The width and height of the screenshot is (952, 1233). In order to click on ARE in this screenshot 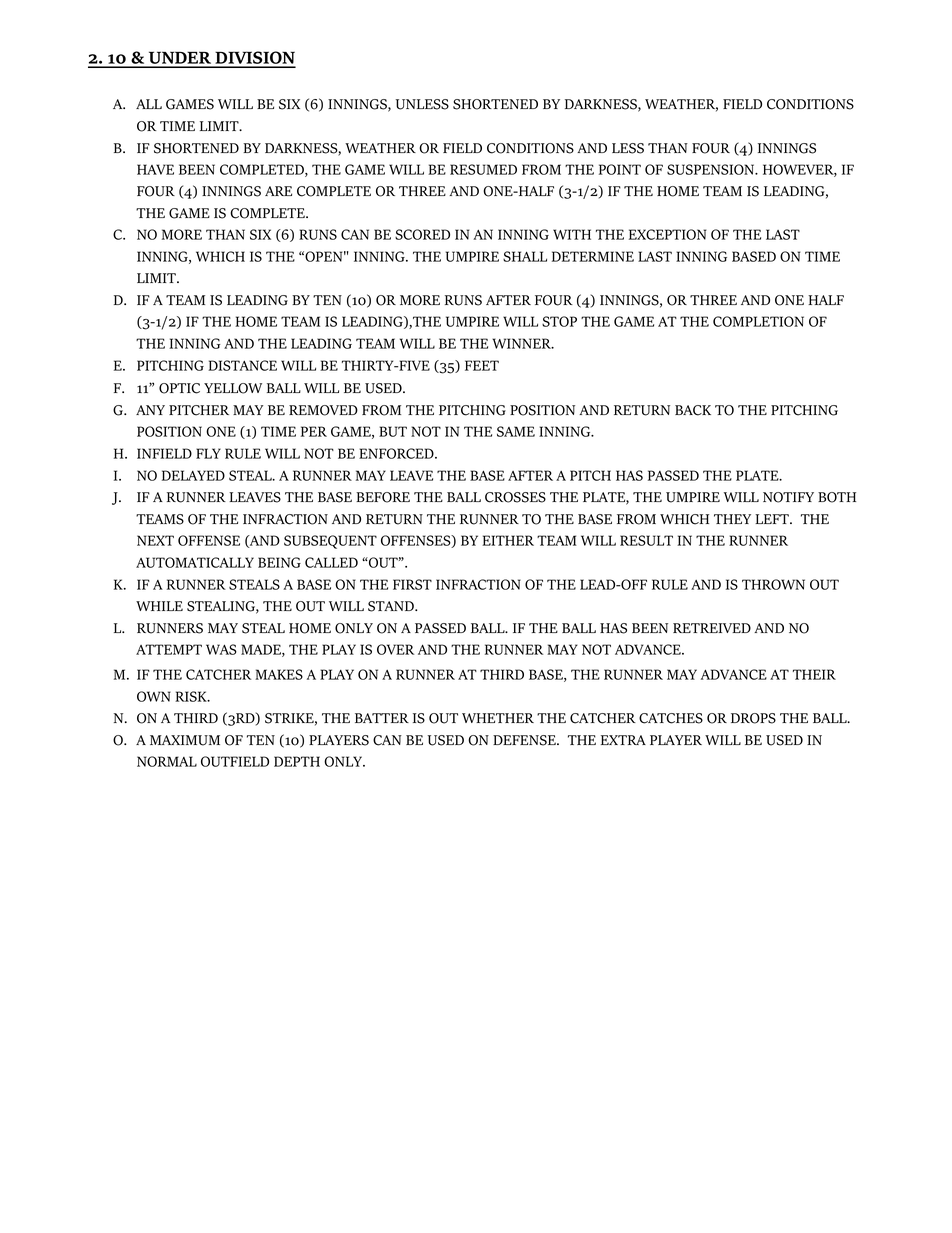, I will do `click(278, 191)`.
